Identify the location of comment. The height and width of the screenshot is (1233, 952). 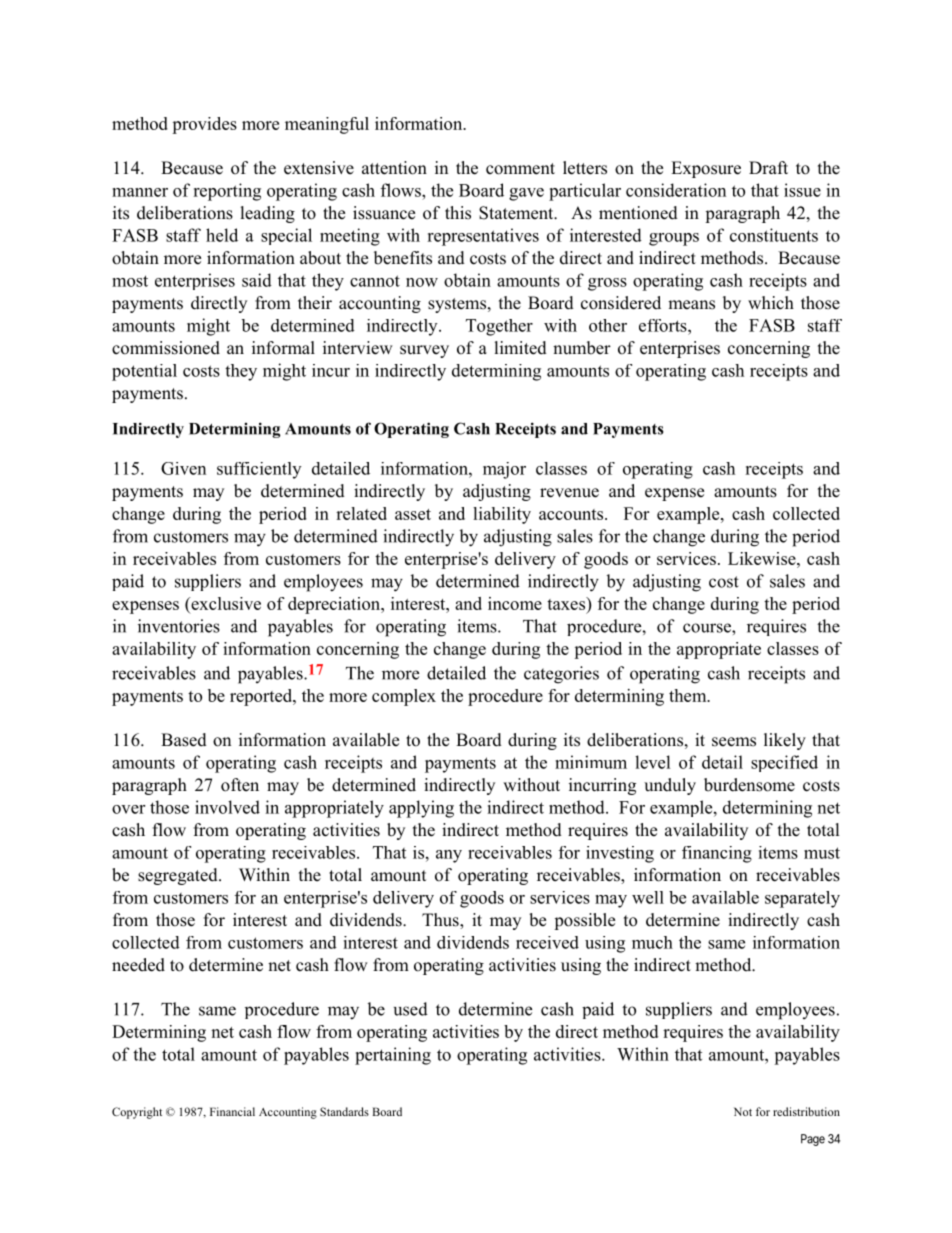
(520, 169).
